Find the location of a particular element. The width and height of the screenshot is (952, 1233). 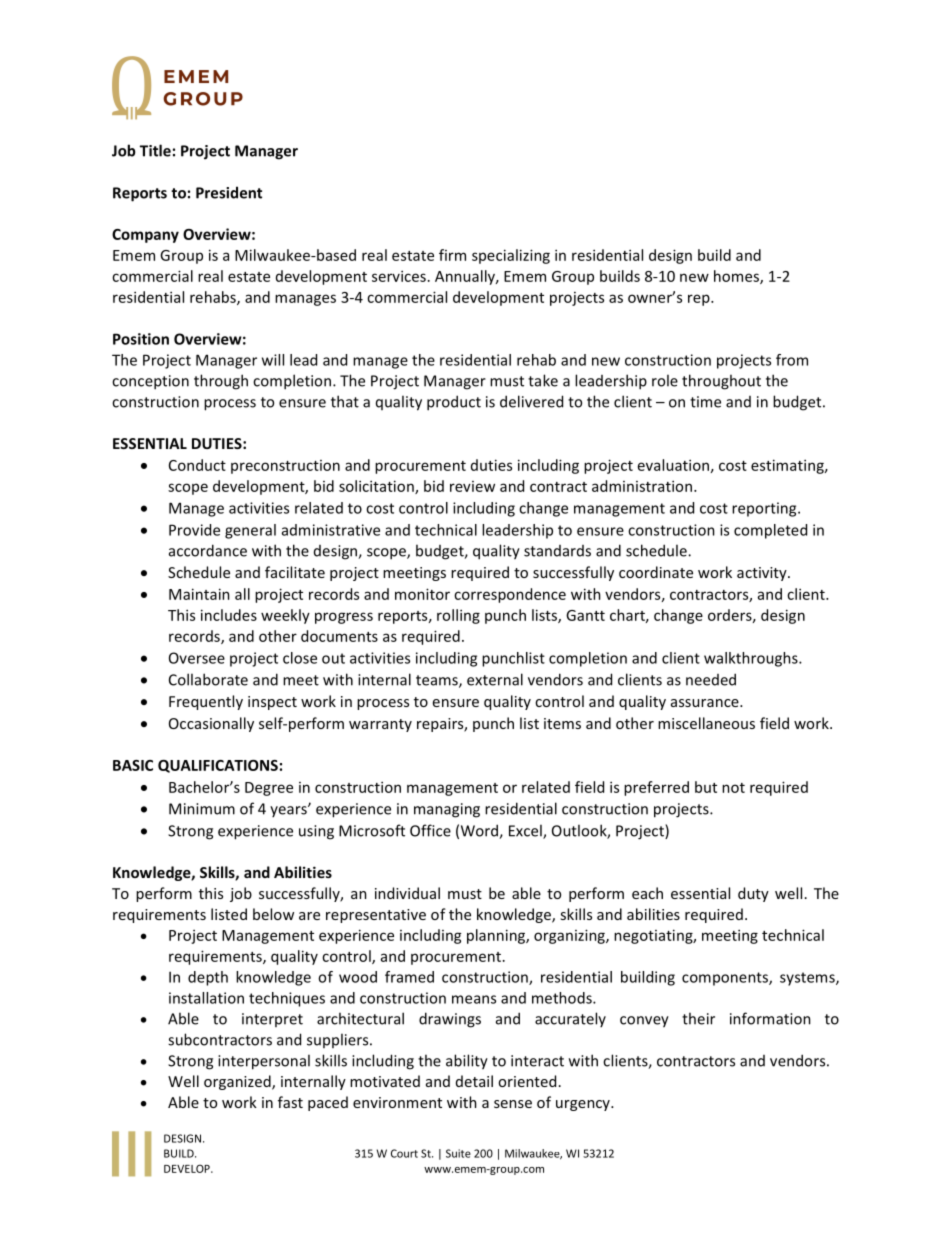

firm is located at coordinates (452, 255).
